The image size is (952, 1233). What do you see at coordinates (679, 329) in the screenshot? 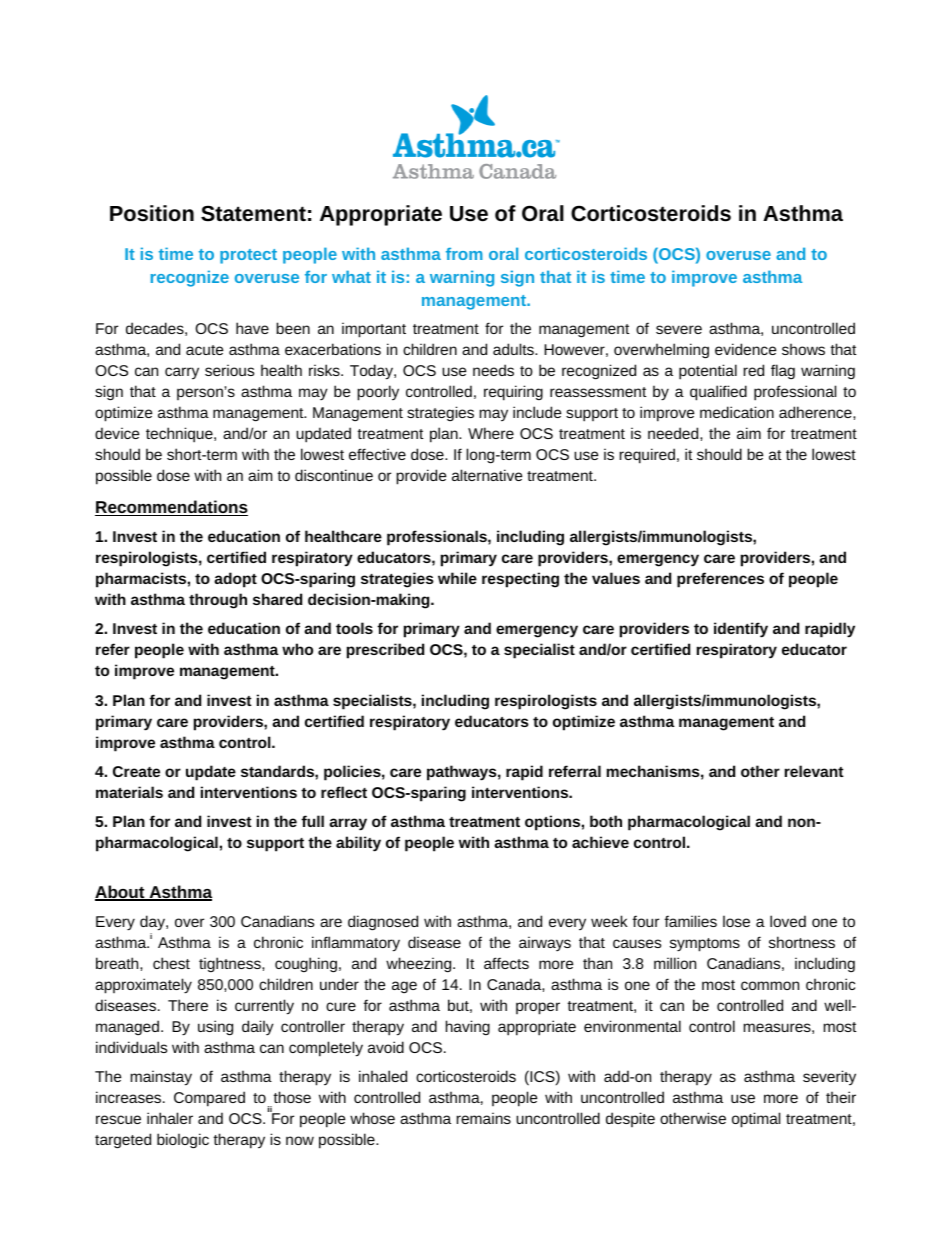
I see `severe` at bounding box center [679, 329].
